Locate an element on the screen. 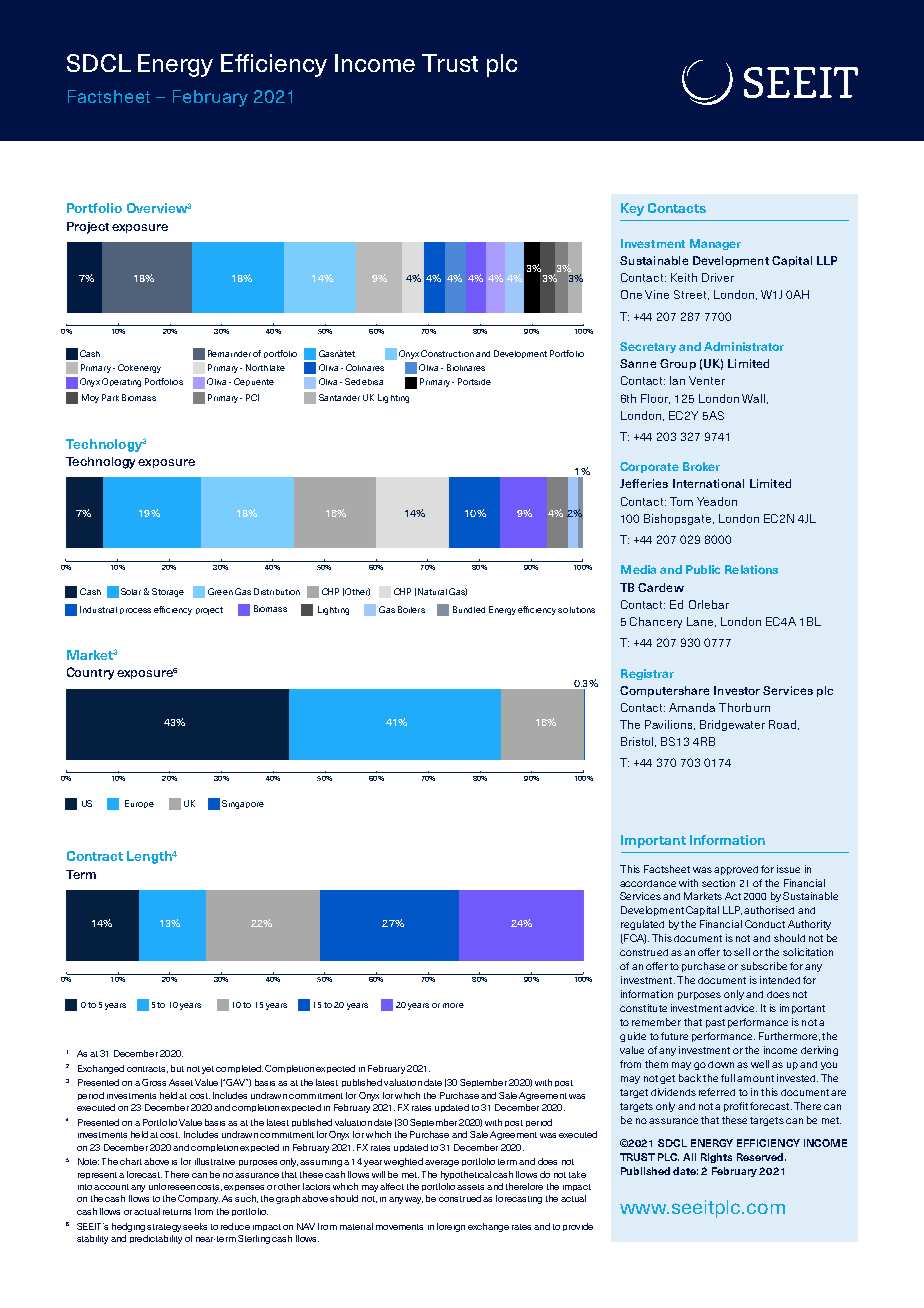 The image size is (924, 1308). Rights is located at coordinates (716, 1158).
